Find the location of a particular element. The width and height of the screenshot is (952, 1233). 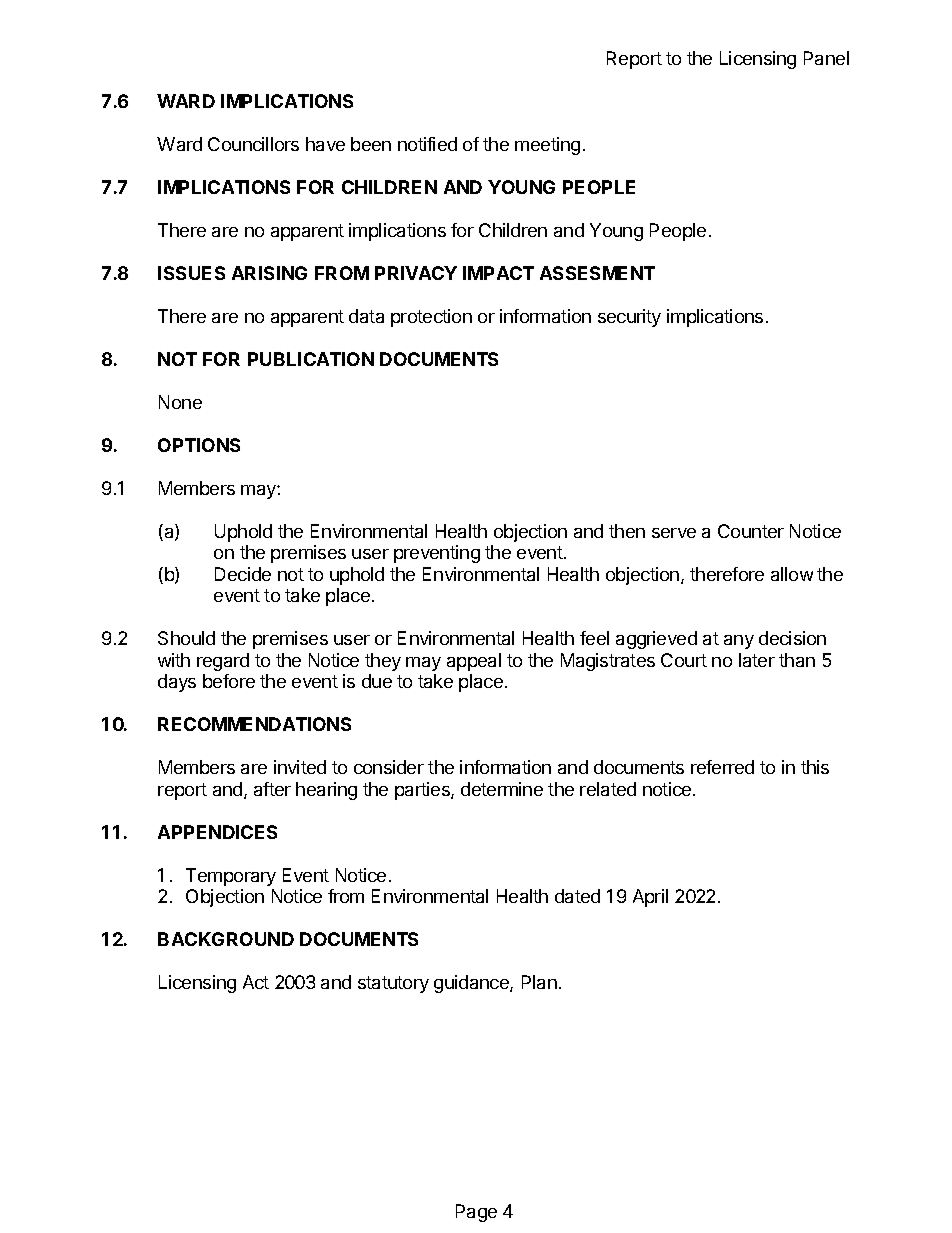

any is located at coordinates (739, 642).
